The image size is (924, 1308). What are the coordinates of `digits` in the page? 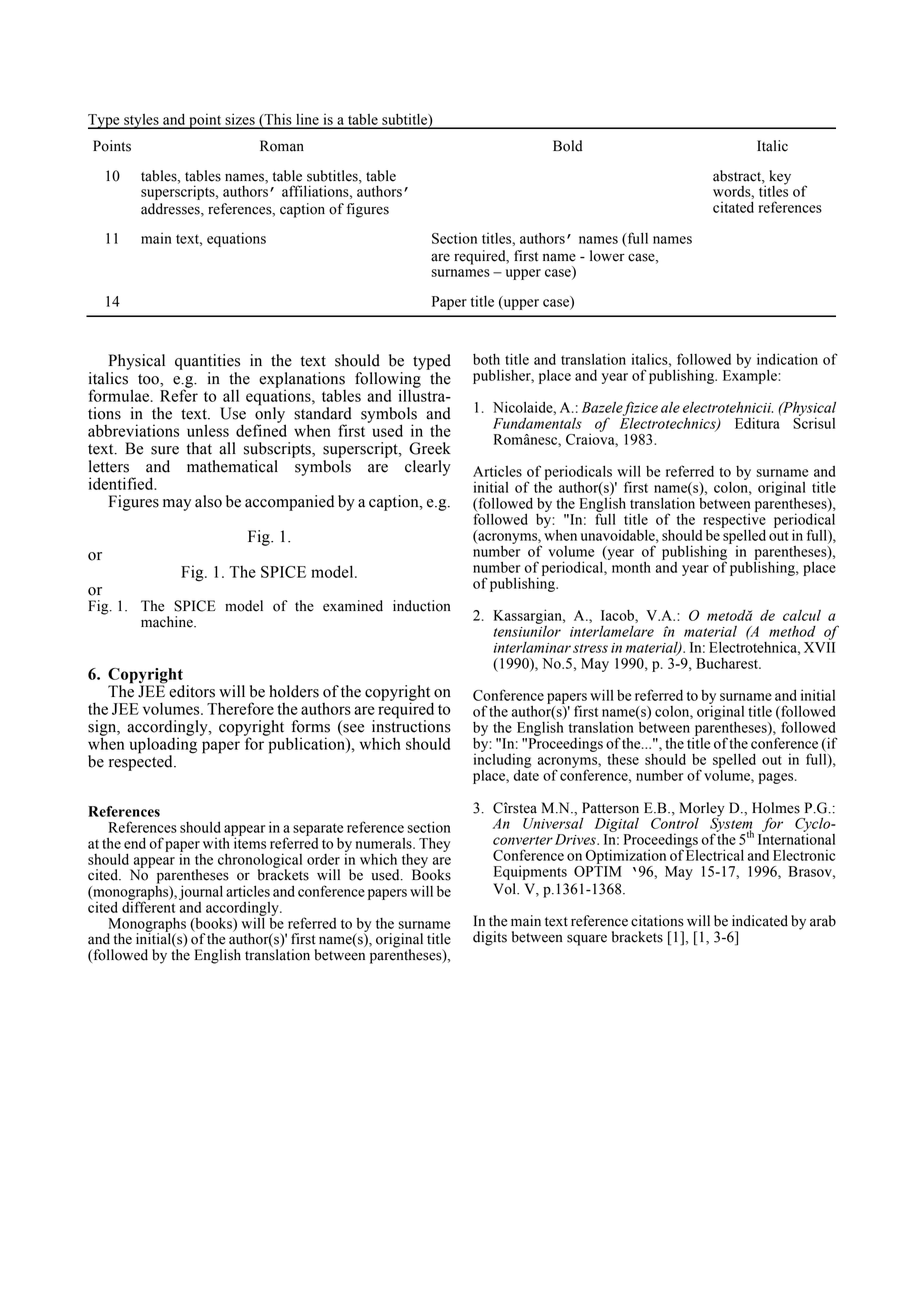 It's located at (490, 938).
